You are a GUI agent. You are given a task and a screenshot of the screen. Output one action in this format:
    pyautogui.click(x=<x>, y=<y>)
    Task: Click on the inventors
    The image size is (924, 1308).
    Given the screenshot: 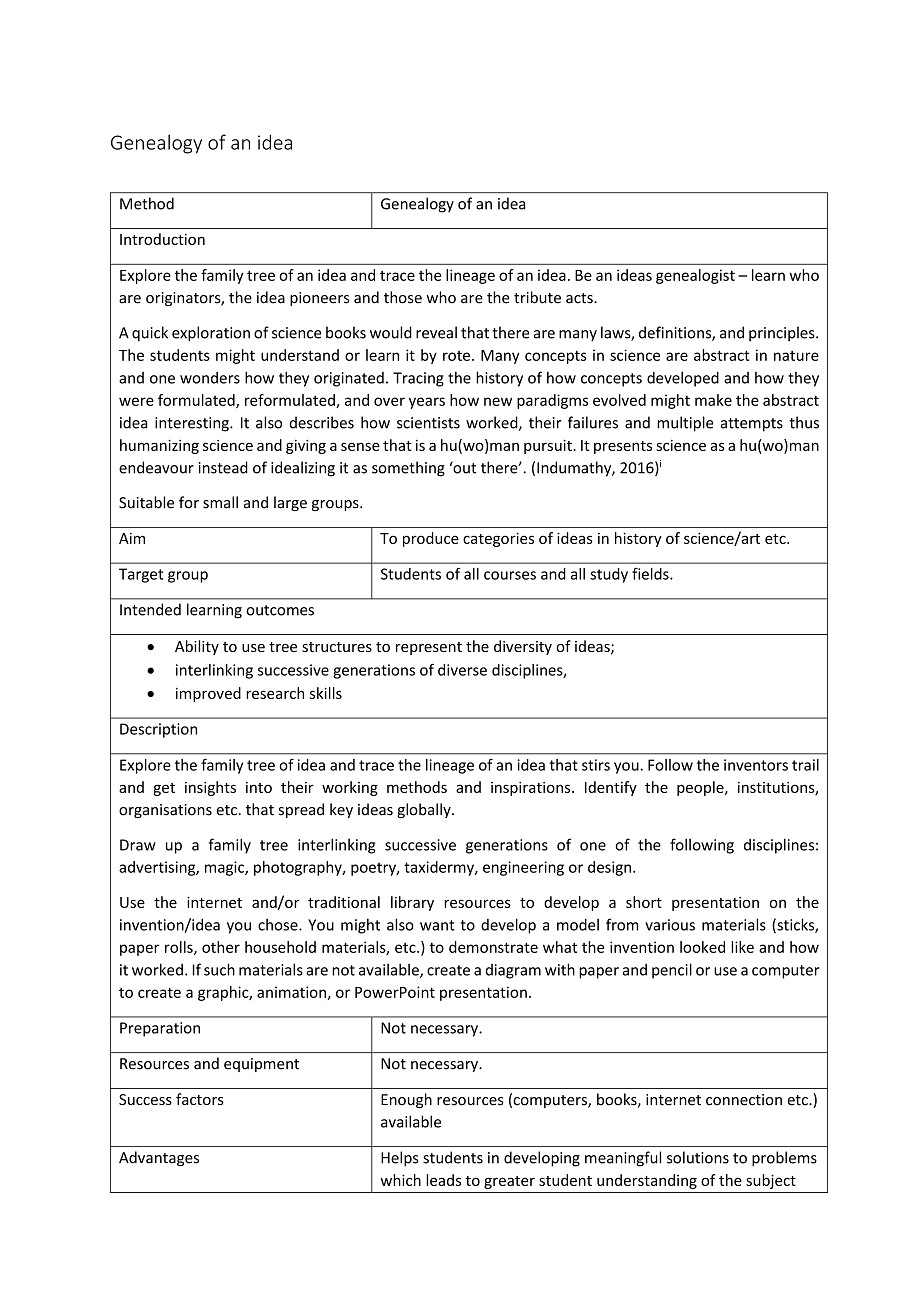 What is the action you would take?
    pyautogui.click(x=756, y=765)
